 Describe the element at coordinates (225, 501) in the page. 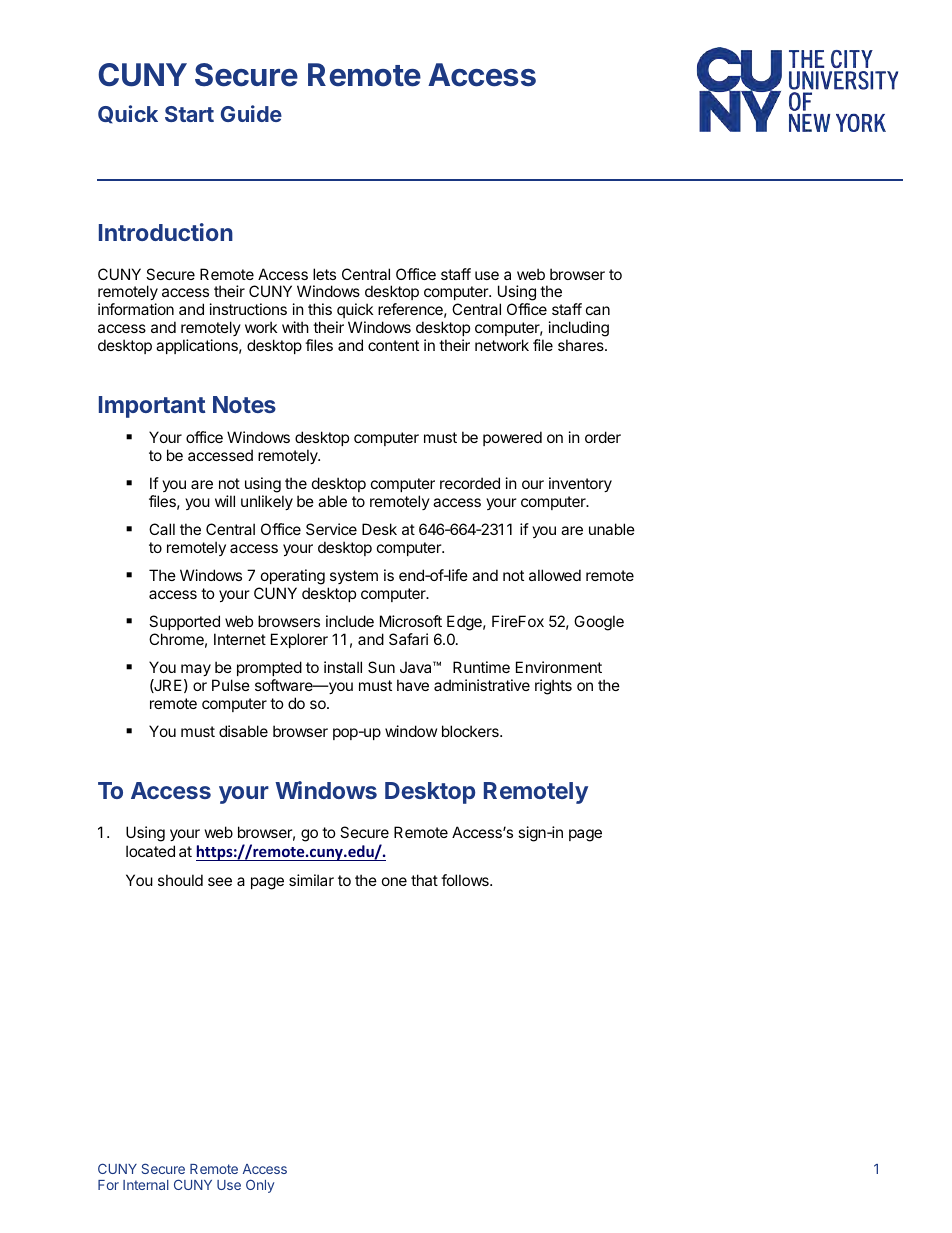

I see `will` at that location.
